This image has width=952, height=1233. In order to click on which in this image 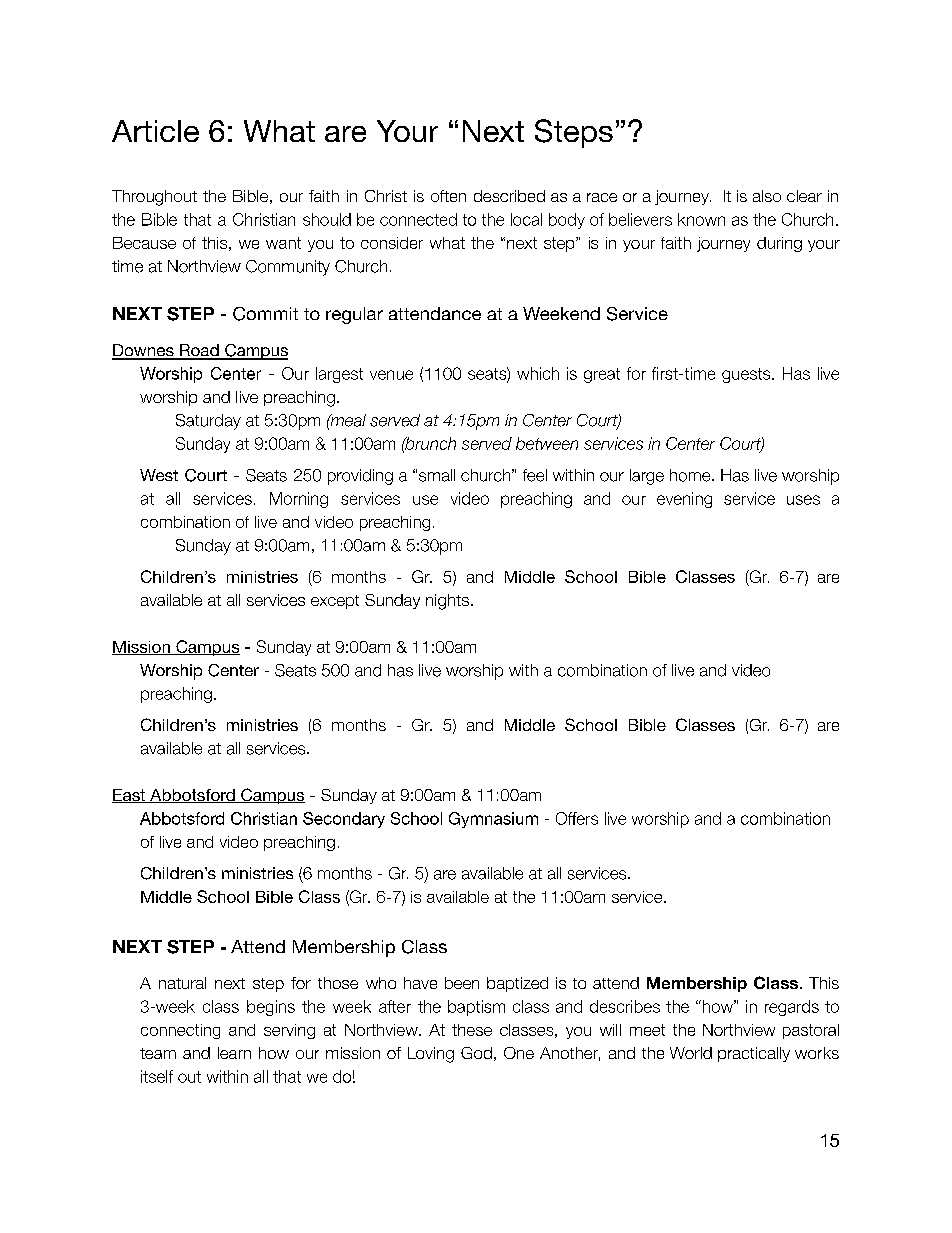, I will do `click(538, 373)`.
